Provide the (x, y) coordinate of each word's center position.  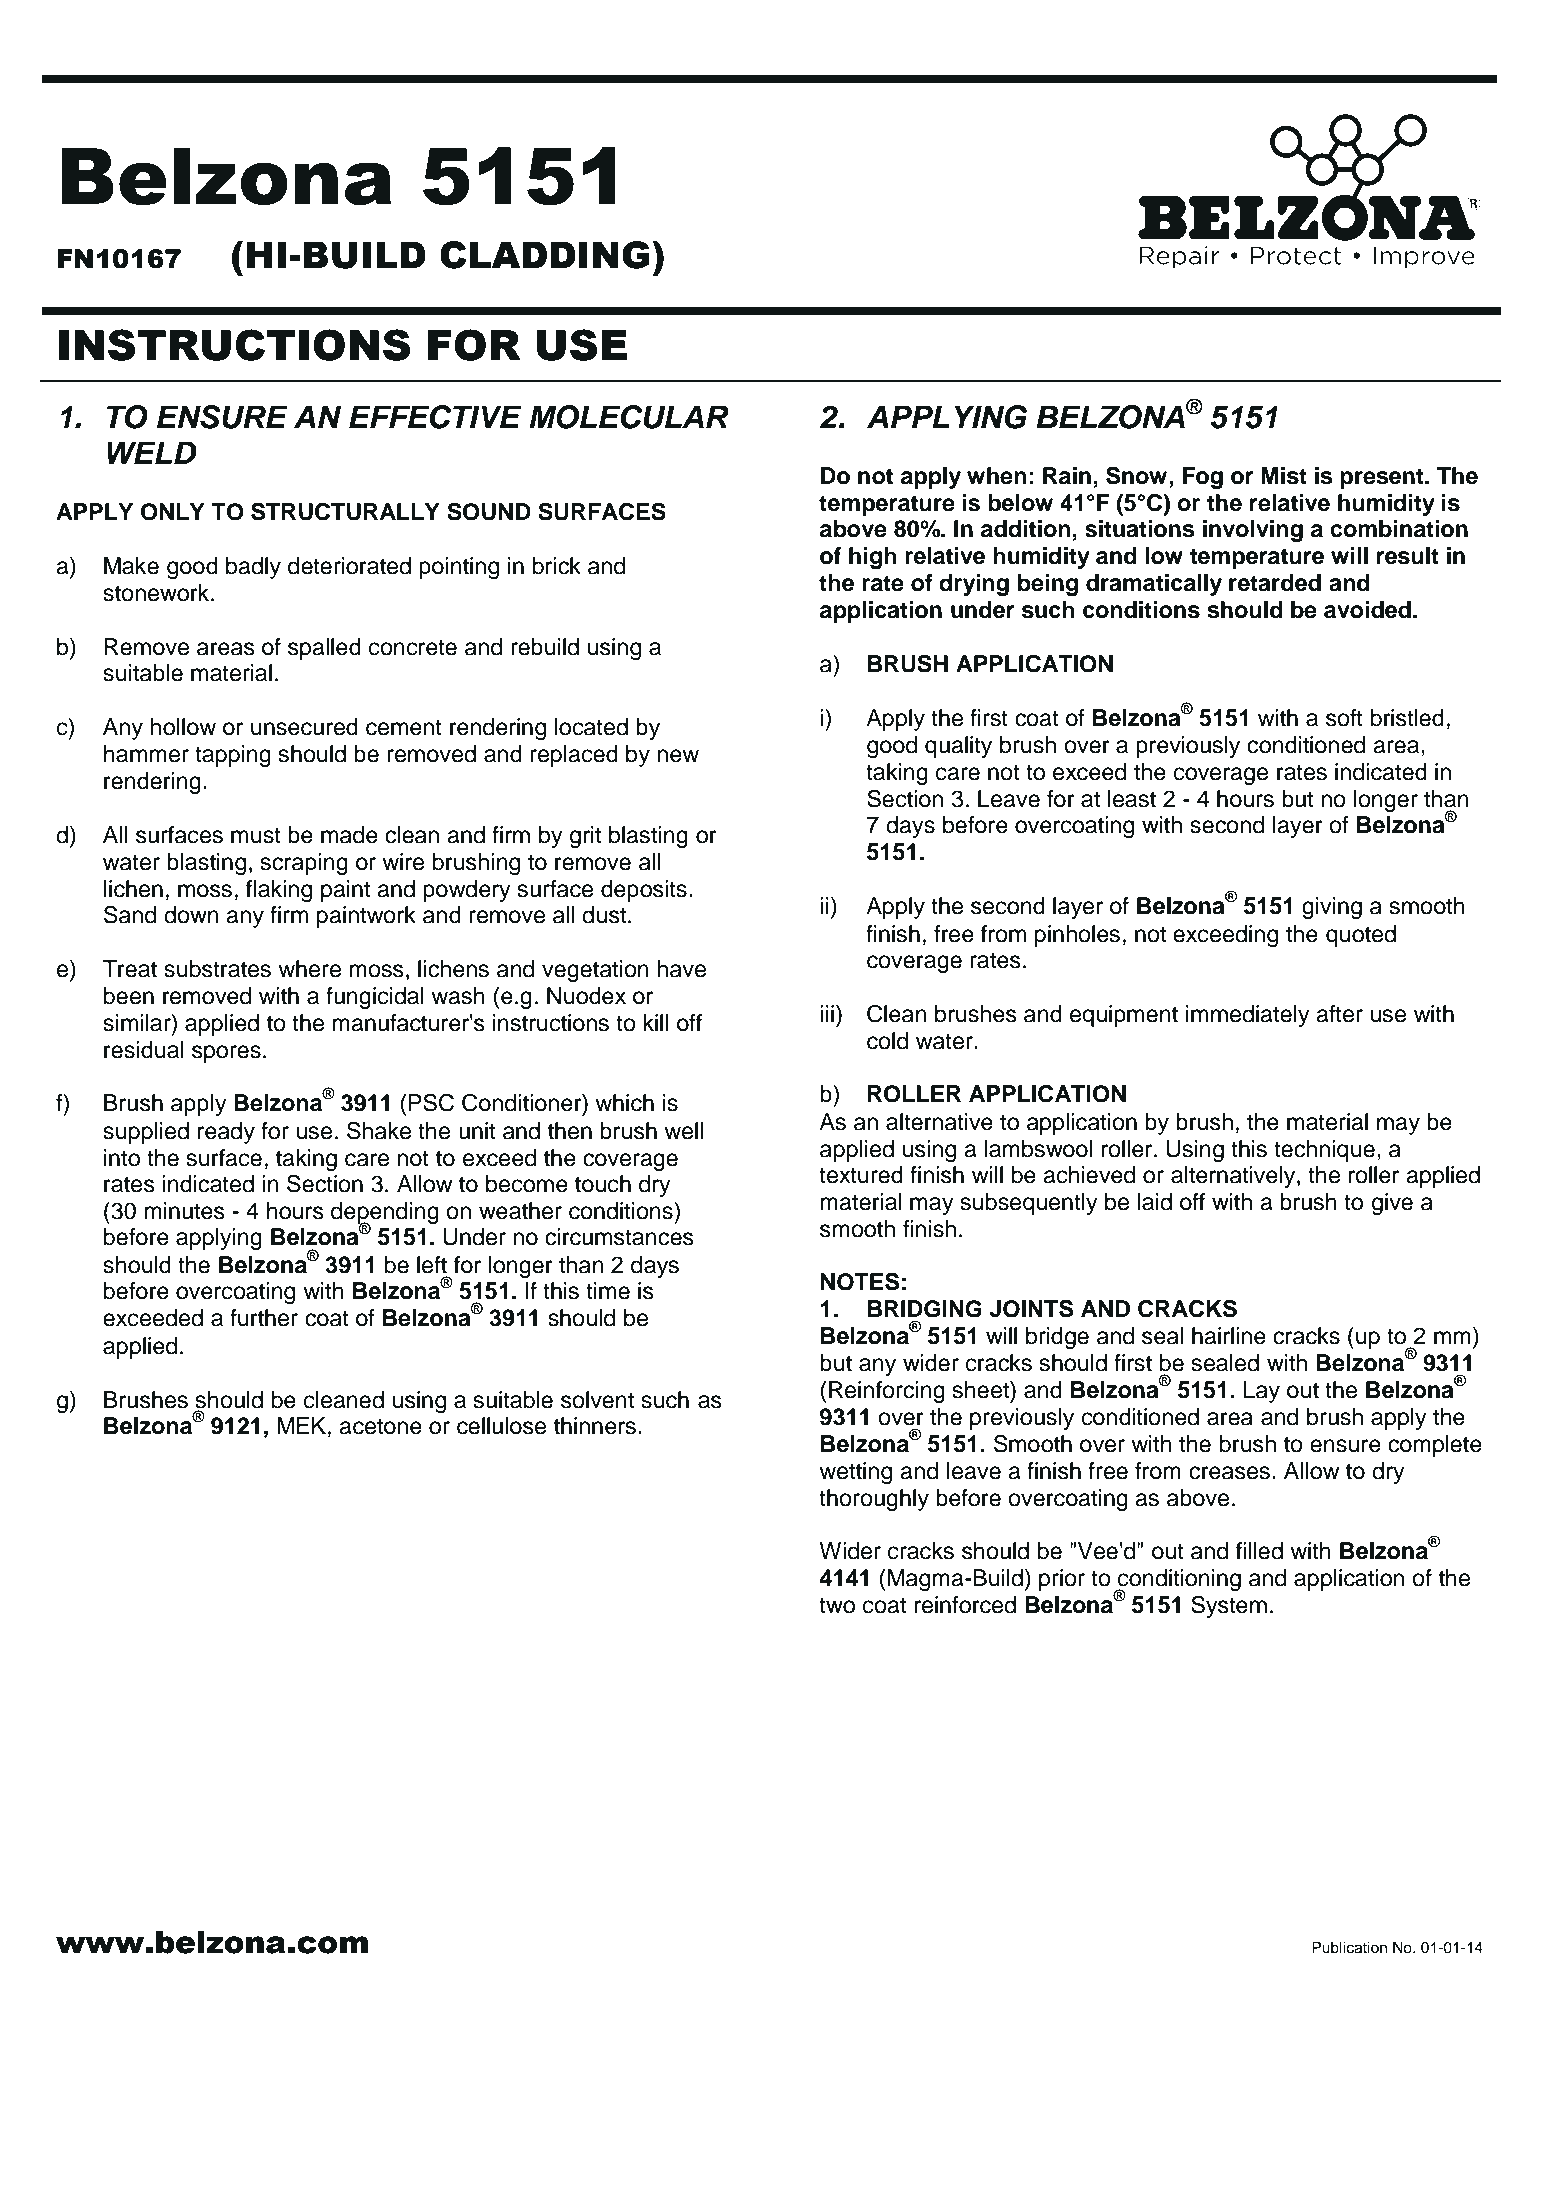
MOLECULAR (629, 417)
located (591, 727)
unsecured (304, 727)
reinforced (965, 1605)
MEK (303, 1425)
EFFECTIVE (435, 417)
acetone (380, 1426)
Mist (1284, 476)
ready (226, 1133)
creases (1229, 1473)
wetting (855, 1473)
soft (1344, 718)
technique (1324, 1151)
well (683, 1131)
